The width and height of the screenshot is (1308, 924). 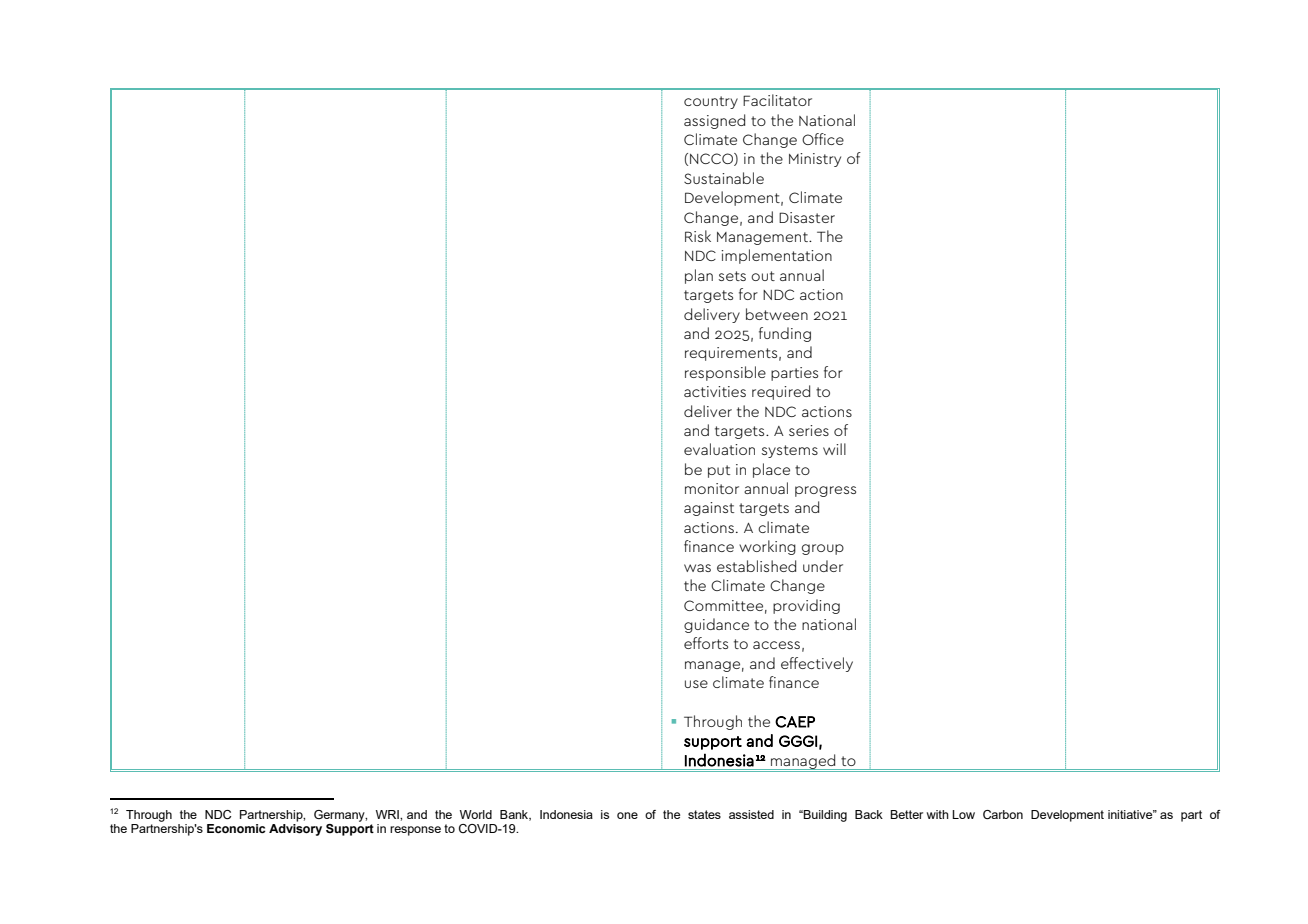 I want to click on assigned, so click(x=714, y=121).
